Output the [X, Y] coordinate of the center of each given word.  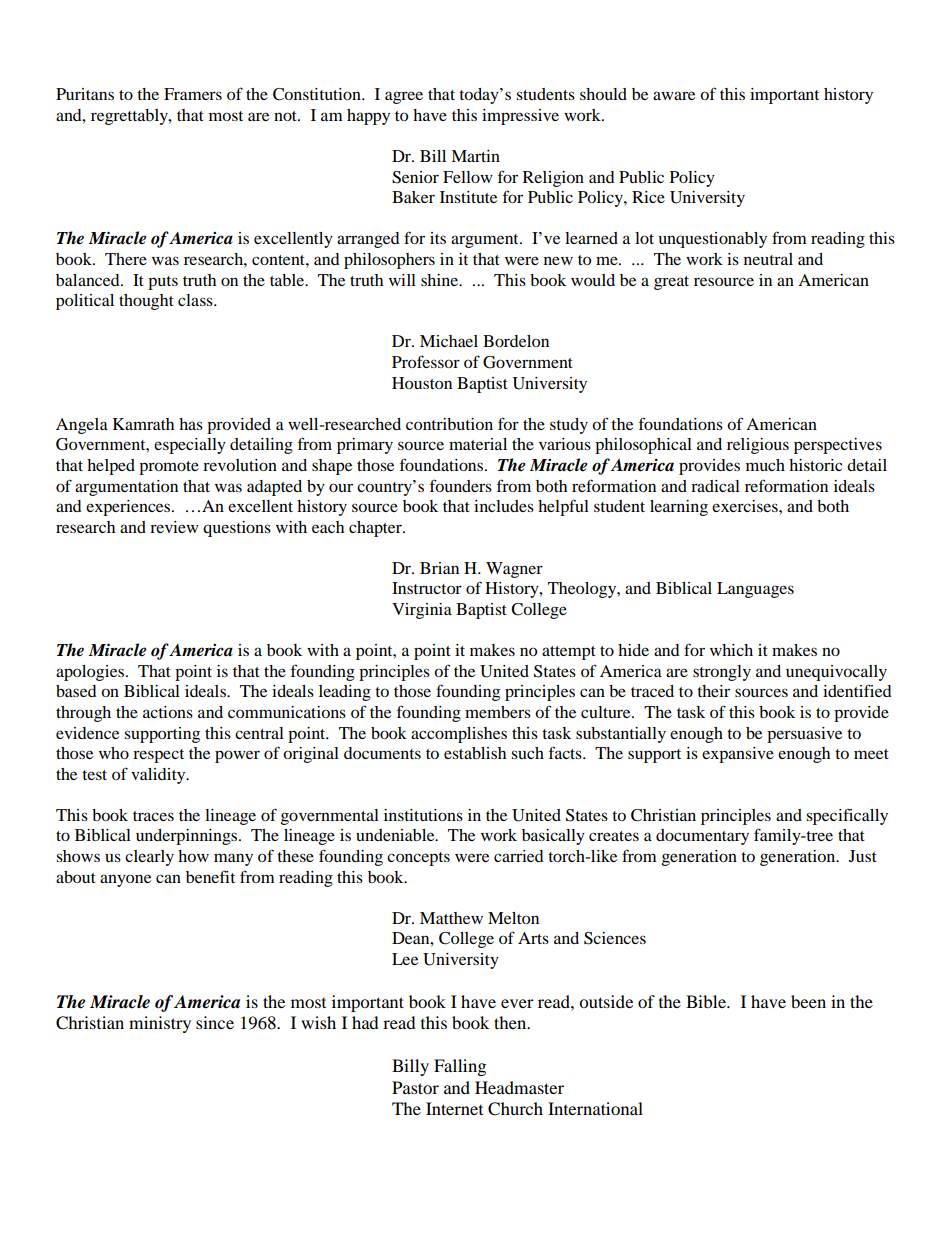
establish [475, 753]
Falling [460, 1067]
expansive [738, 755]
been [808, 1001]
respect [158, 756]
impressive [520, 117]
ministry [160, 1024]
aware [674, 95]
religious [758, 446]
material [478, 444]
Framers [193, 94]
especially [190, 446]
